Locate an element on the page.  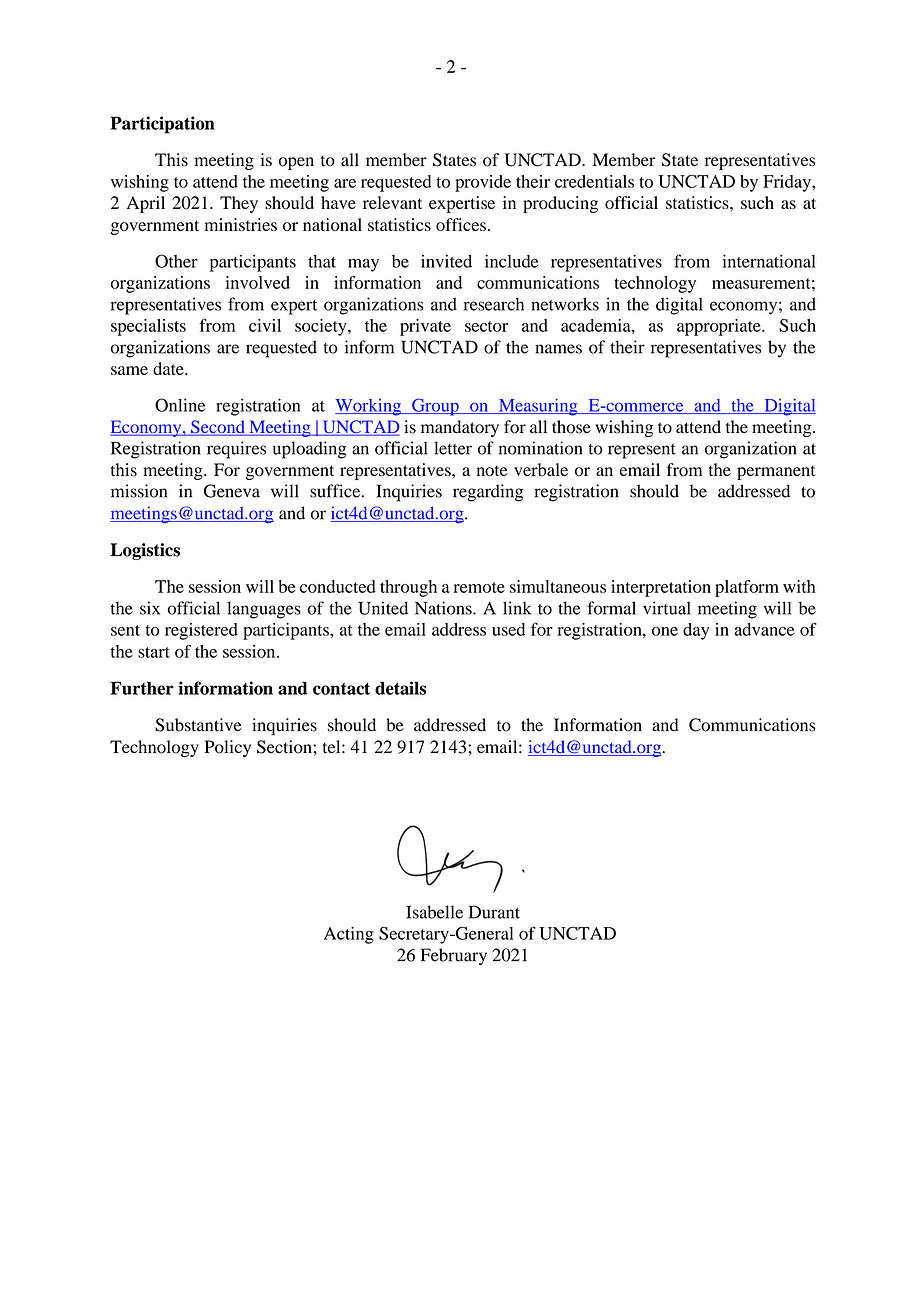
Participation is located at coordinates (162, 125).
